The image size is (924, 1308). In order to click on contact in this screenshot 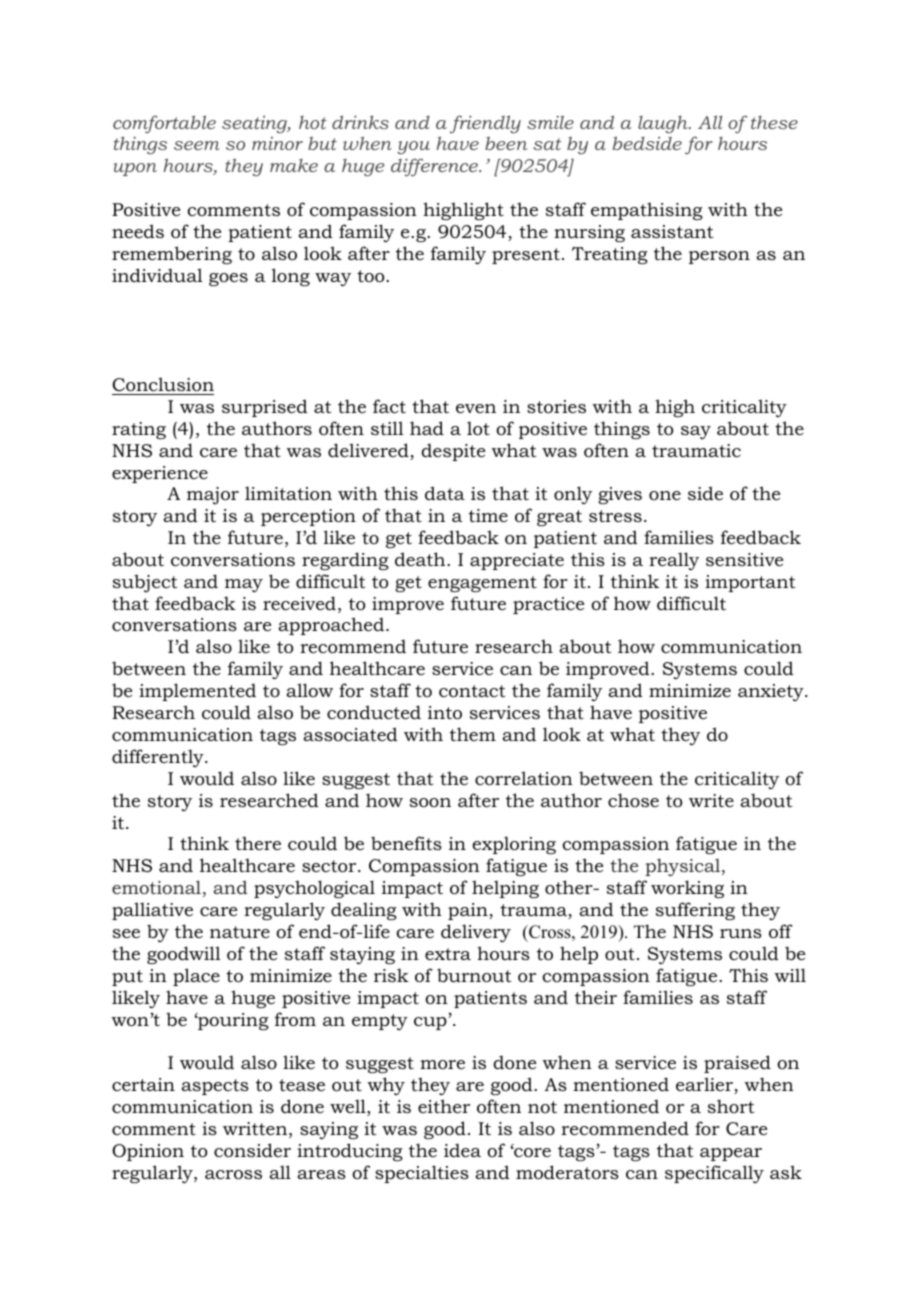, I will do `click(472, 691)`.
